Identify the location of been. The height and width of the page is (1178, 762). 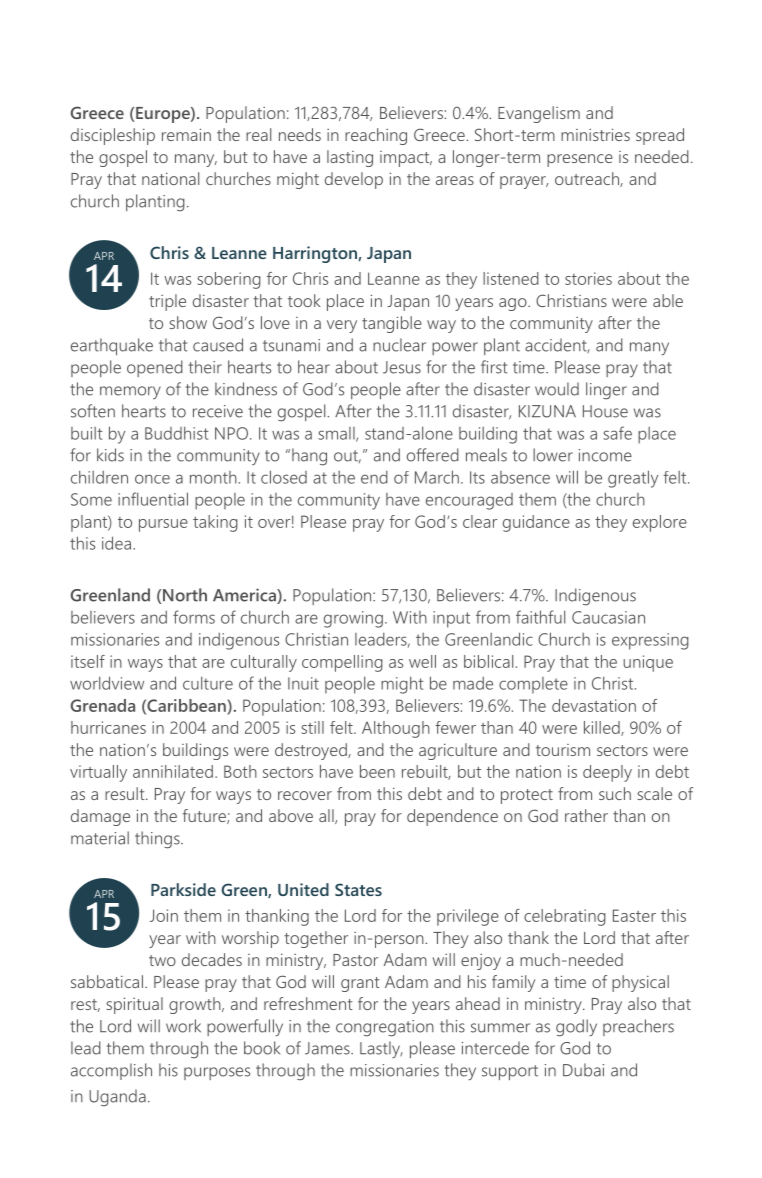
(377, 771).
